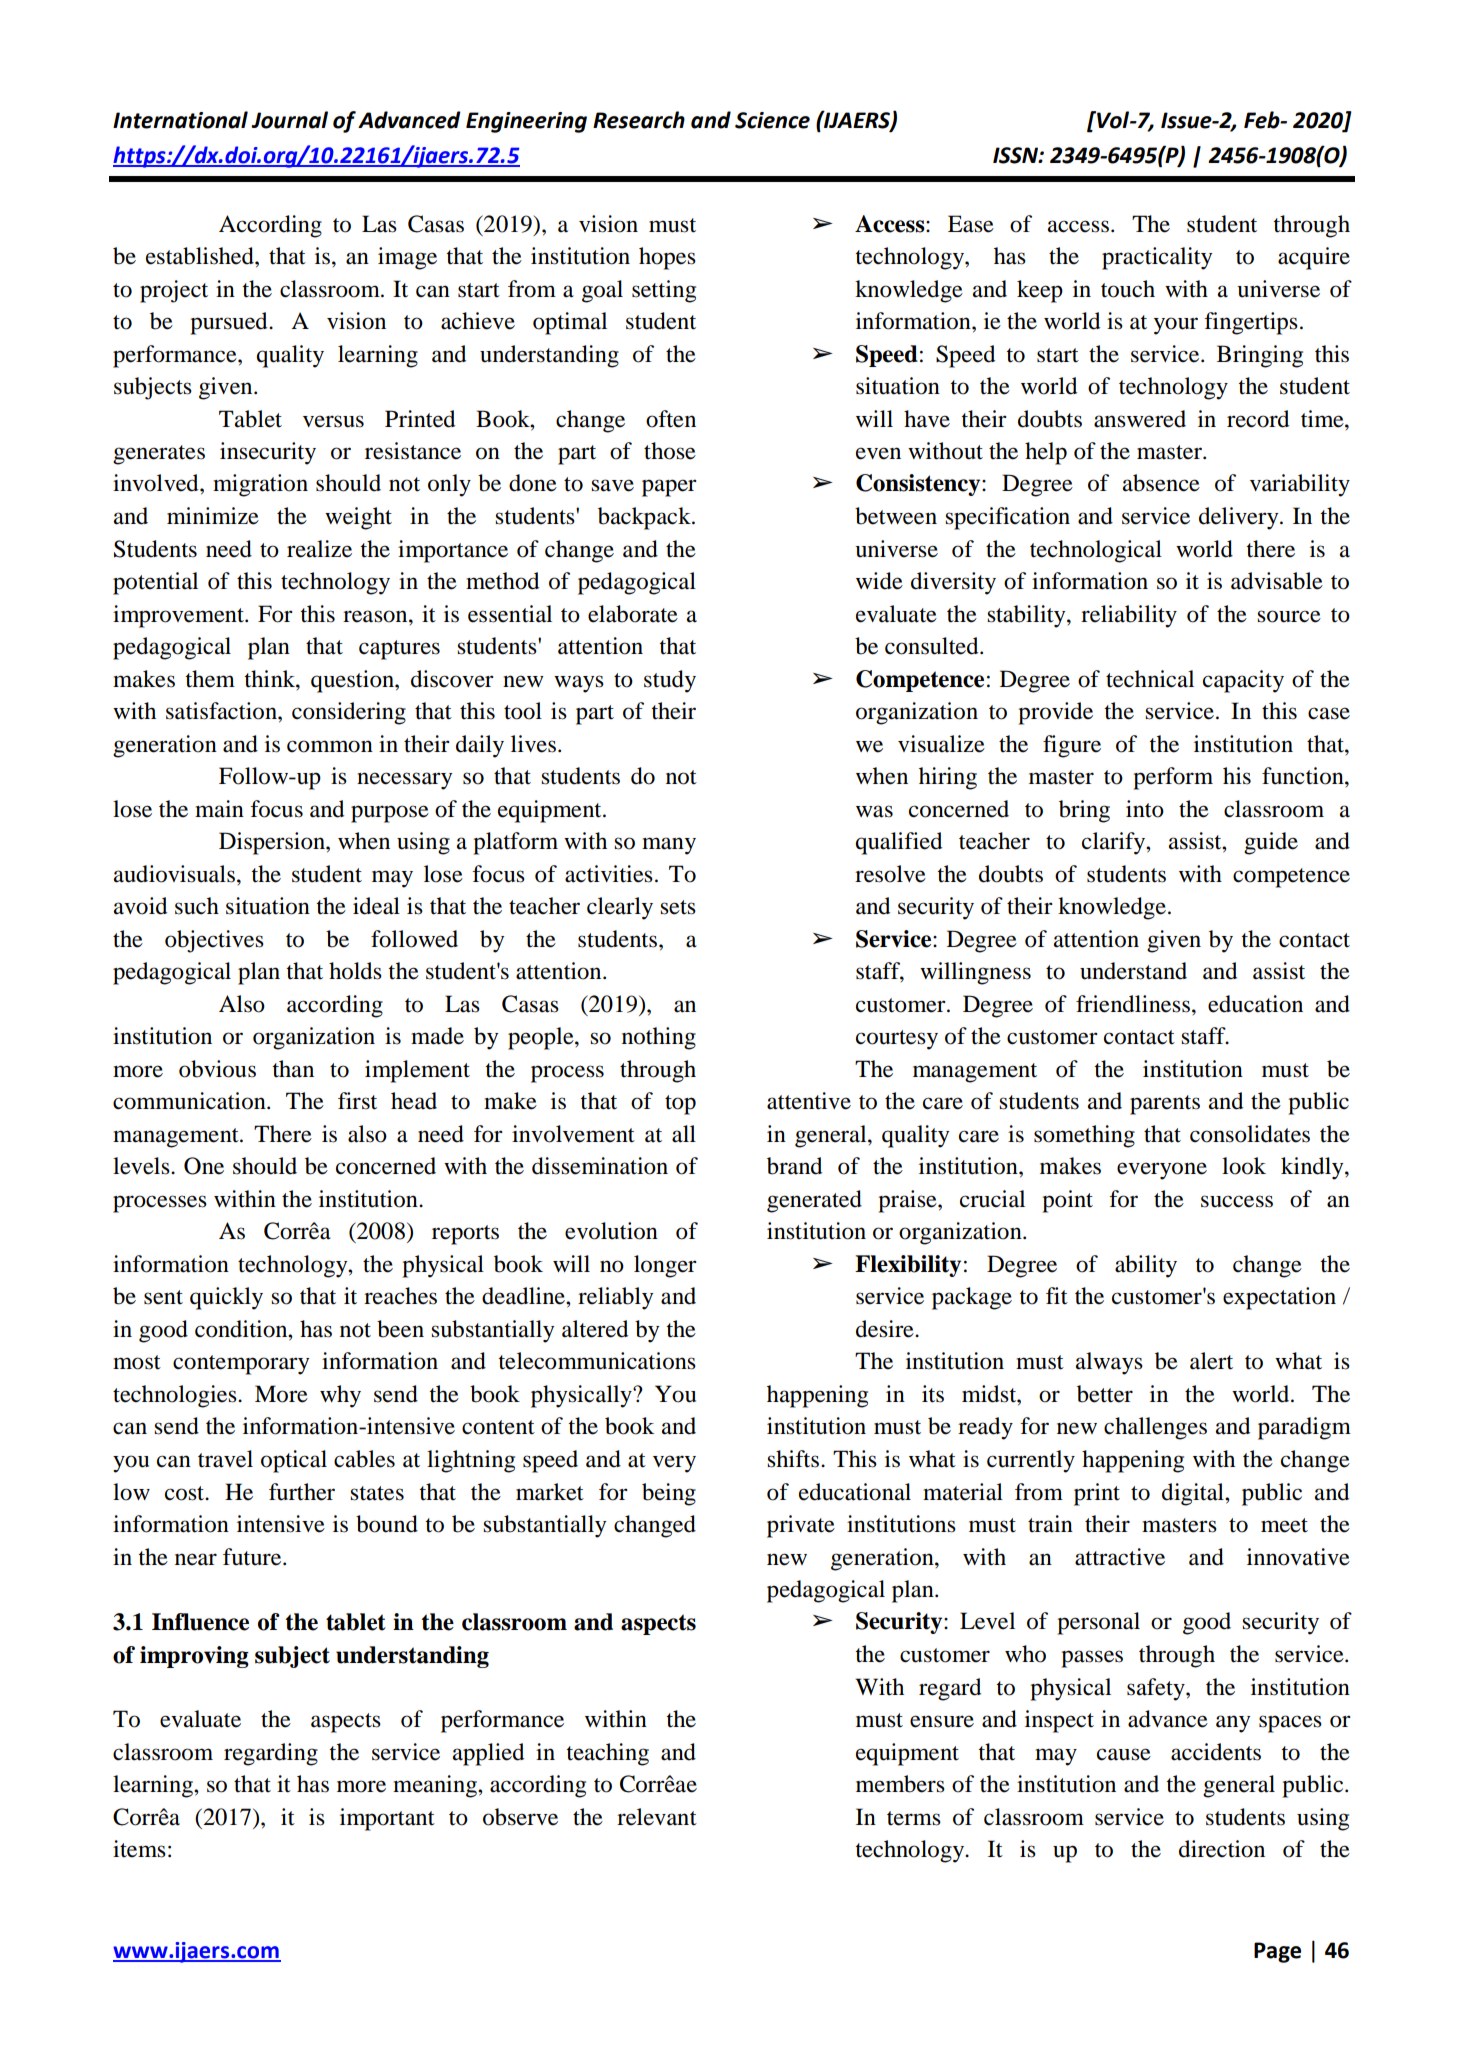 This screenshot has width=1464, height=2069. Describe the element at coordinates (659, 1038) in the screenshot. I see `nothing` at that location.
